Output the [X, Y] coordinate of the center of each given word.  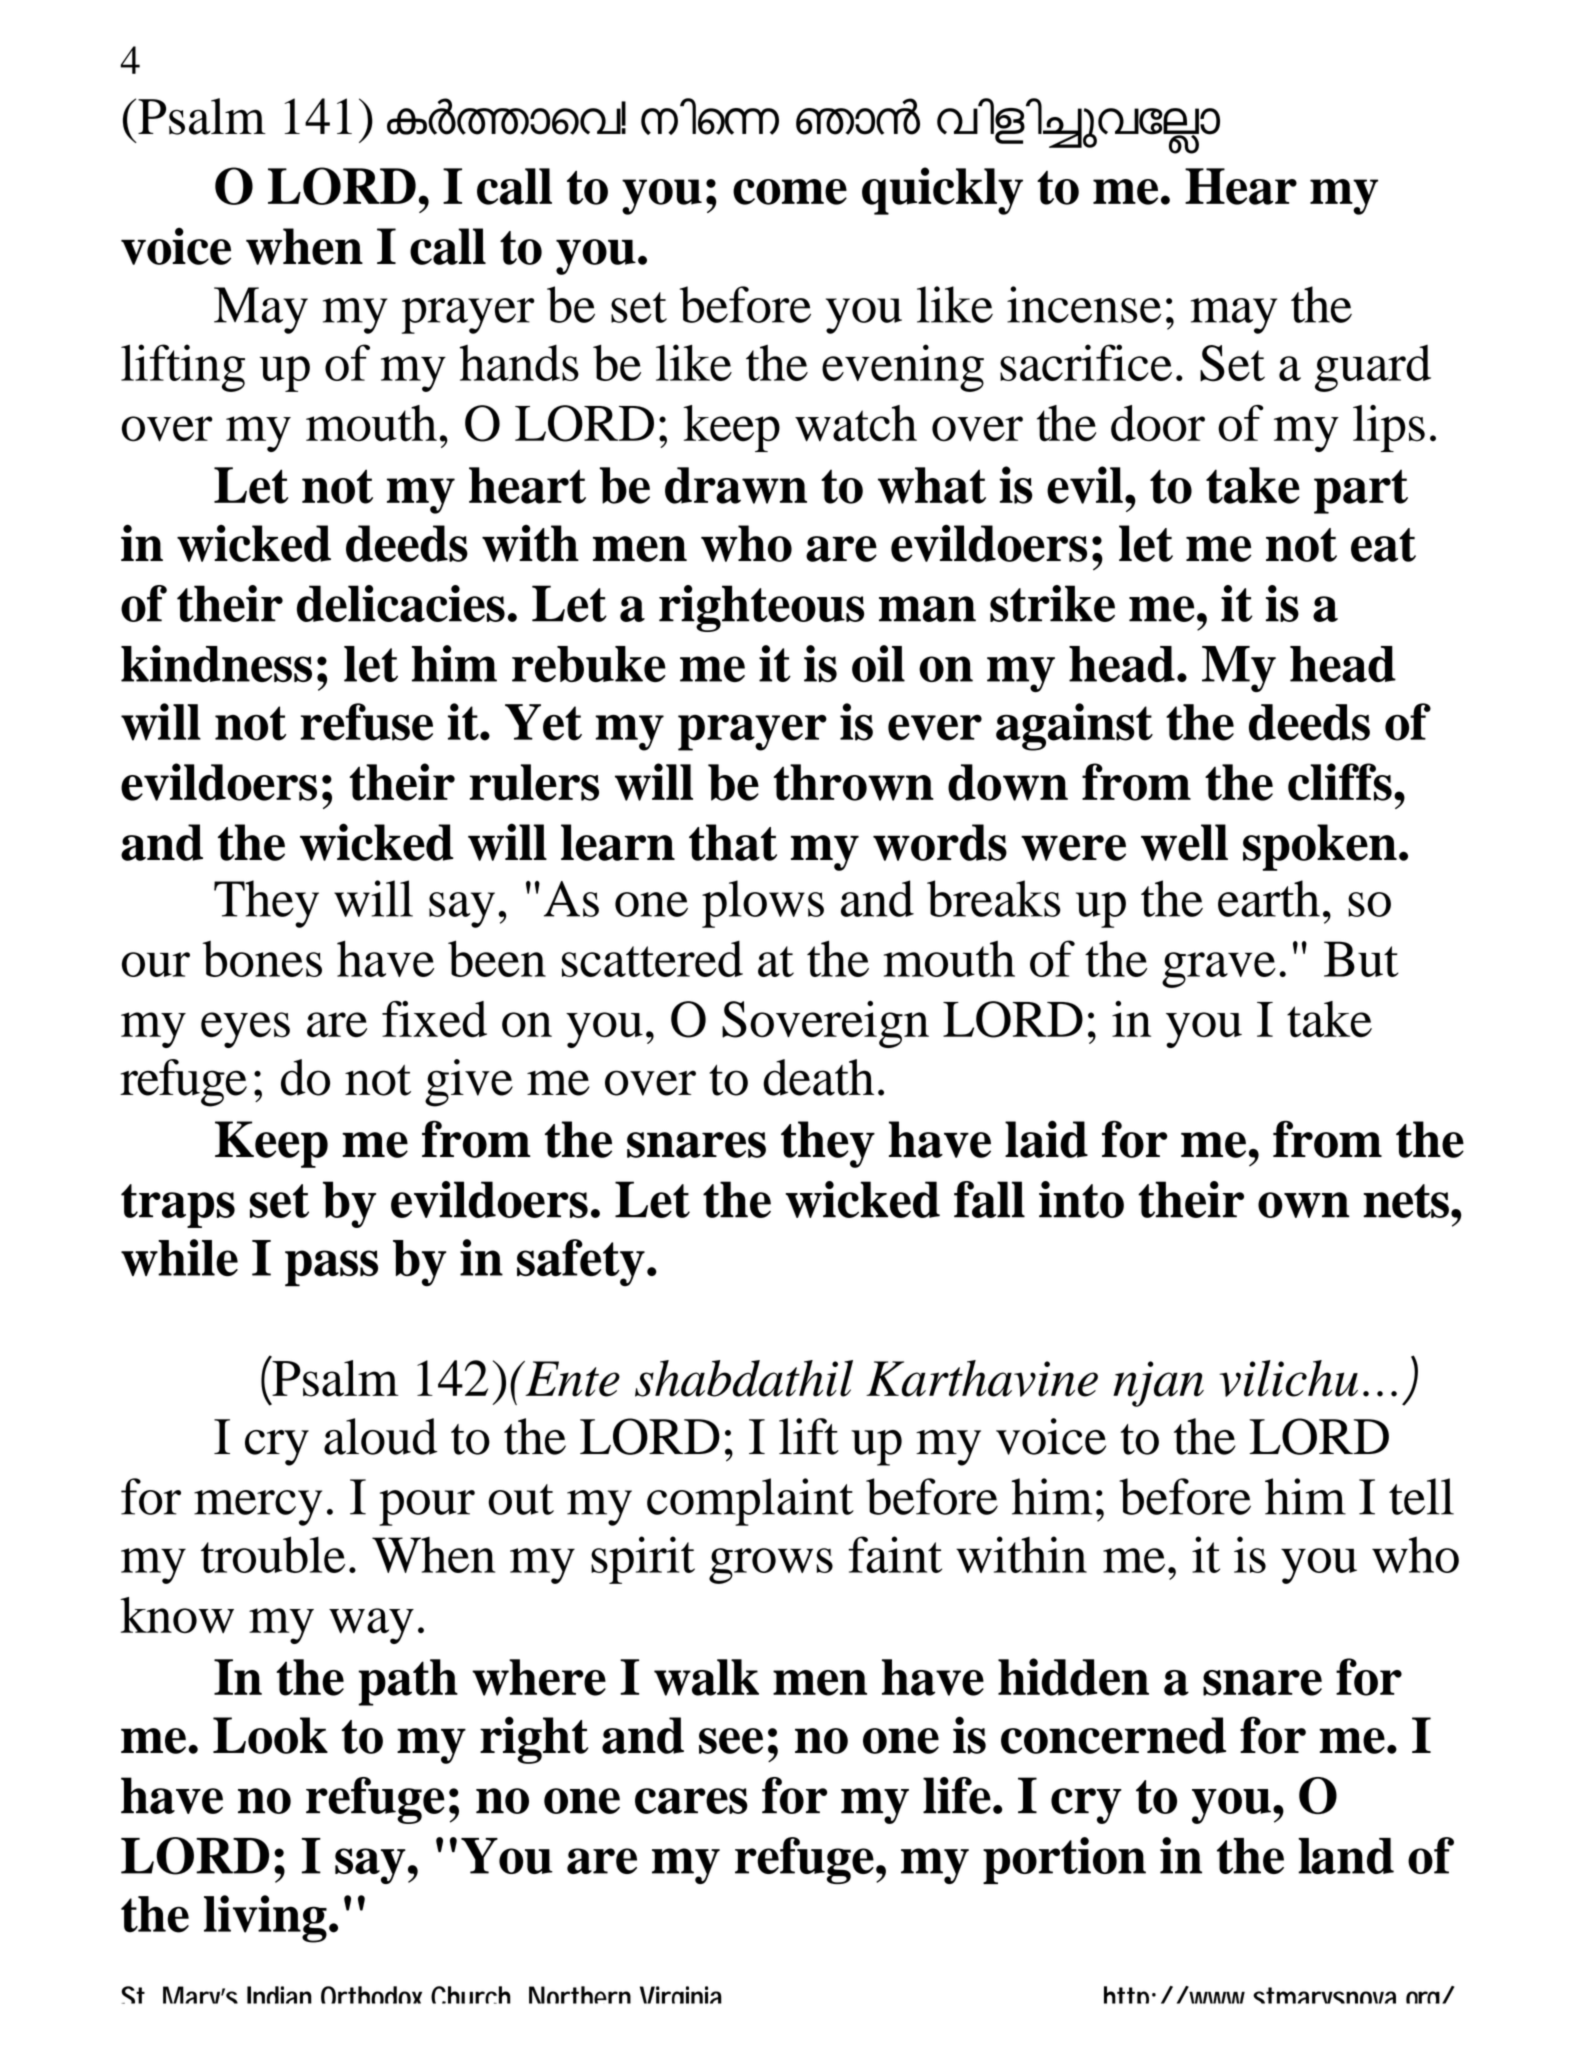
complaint [750, 1502]
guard [1373, 368]
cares [691, 1801]
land [1346, 1856]
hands [519, 363]
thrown [854, 782]
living [265, 1919]
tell [1421, 1496]
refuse [366, 722]
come [790, 192]
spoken [1320, 847]
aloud [381, 1436]
